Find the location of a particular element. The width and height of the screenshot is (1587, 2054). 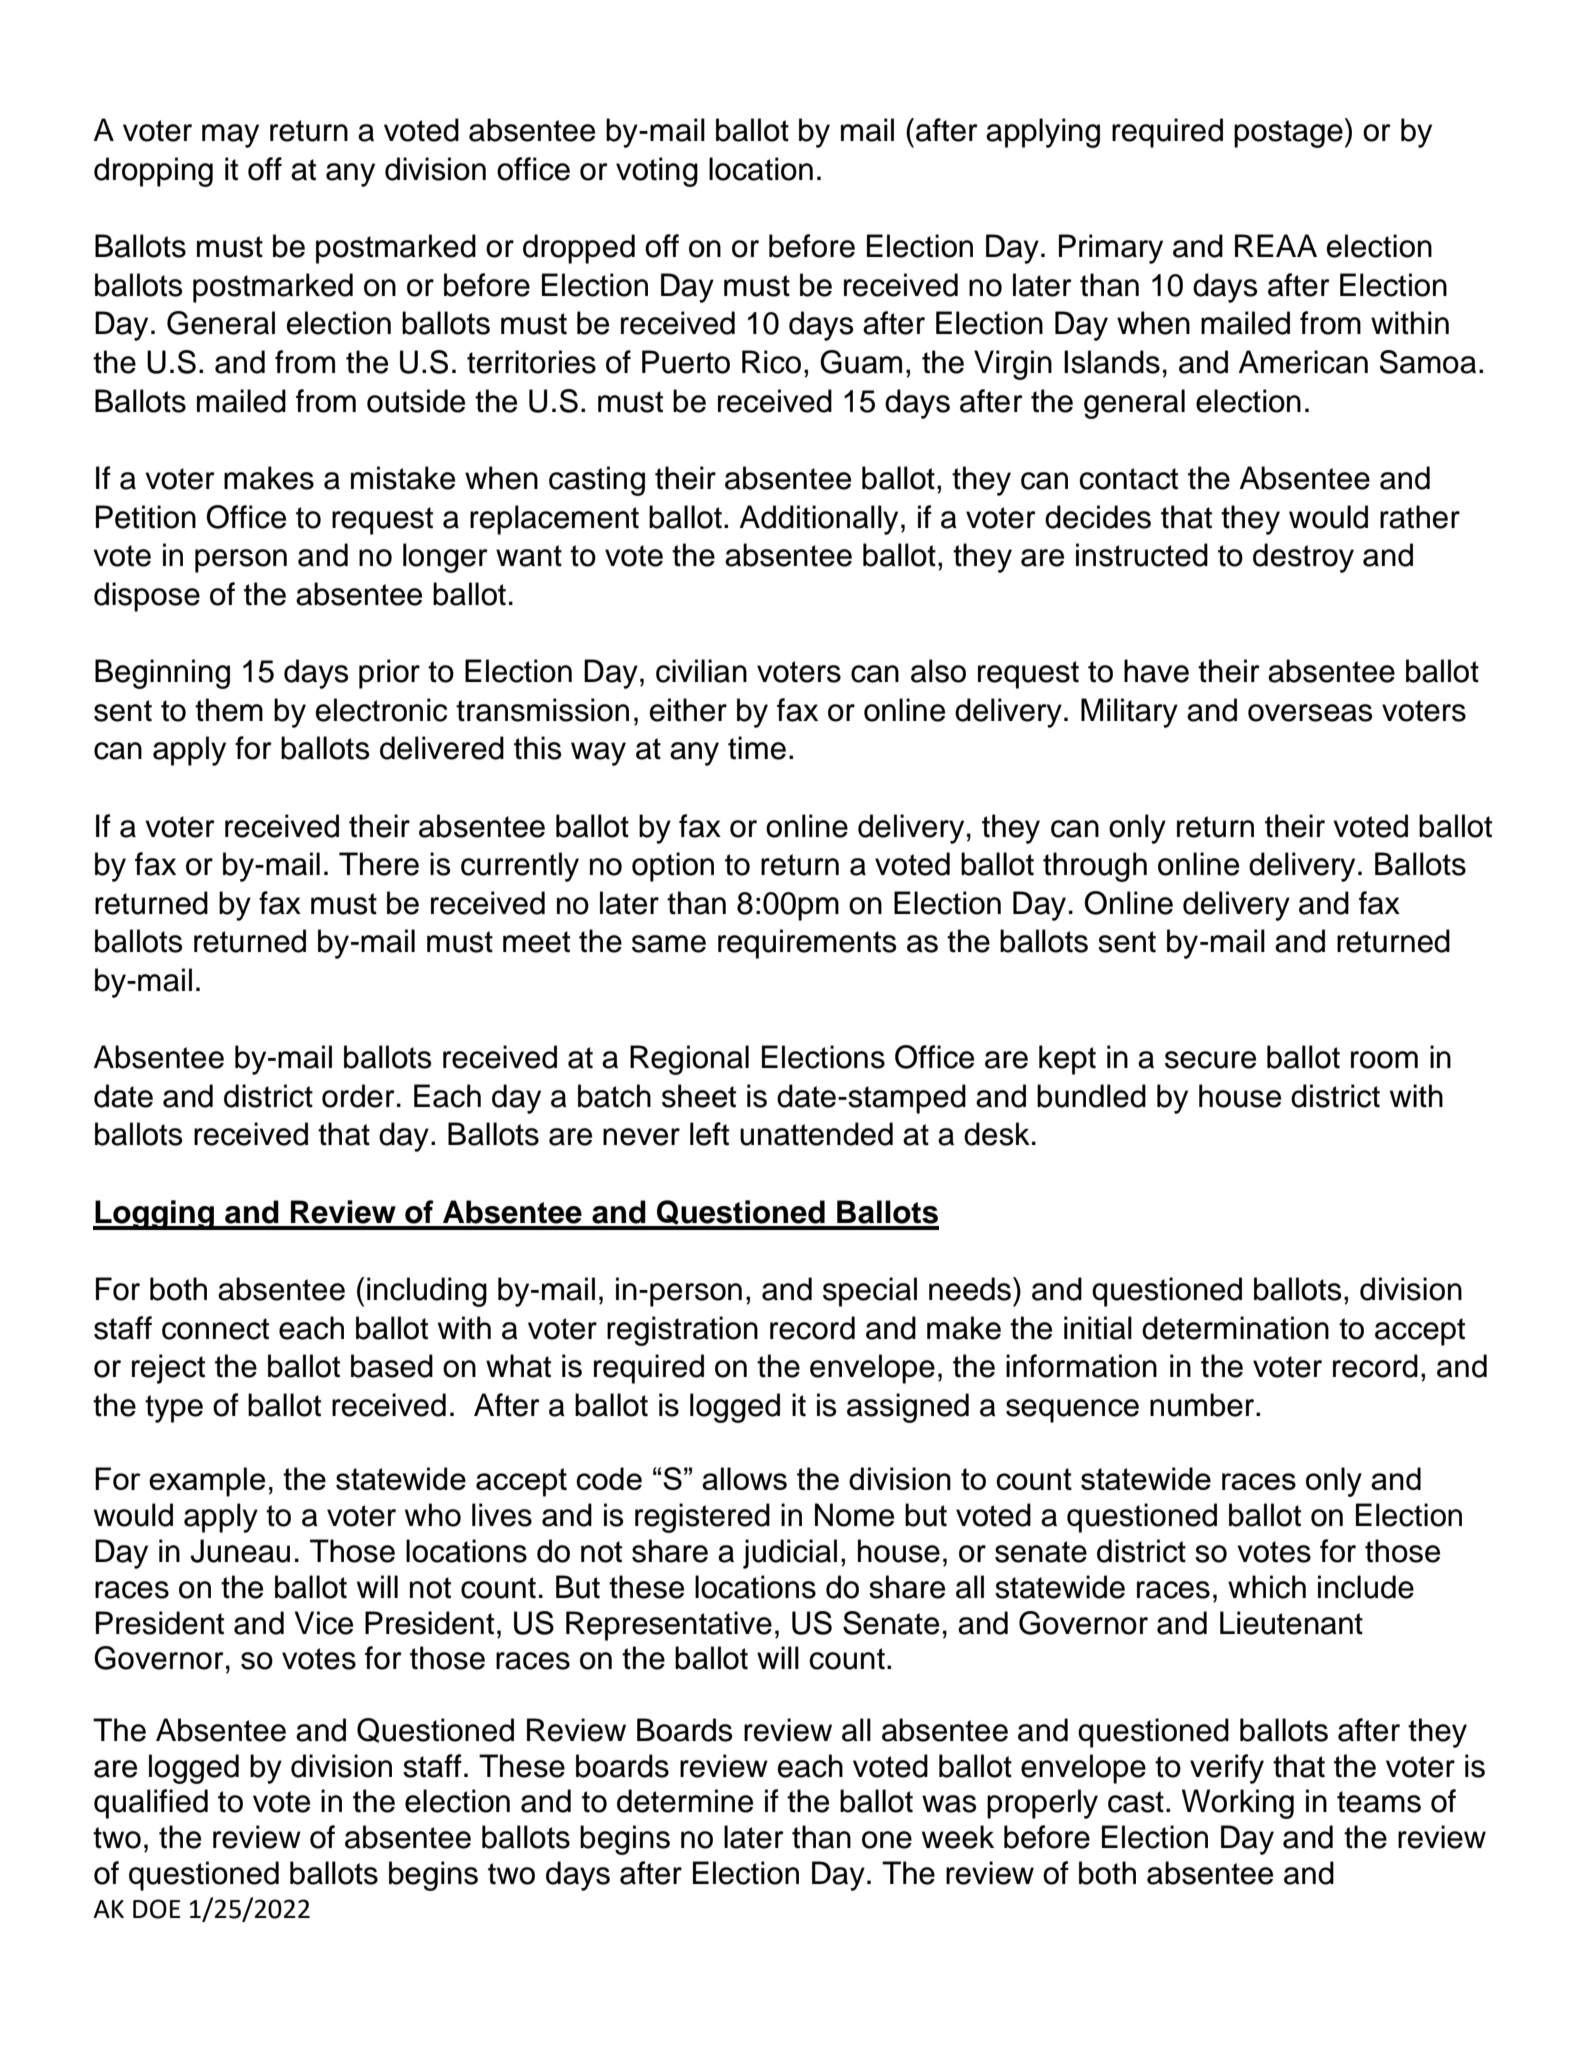

DOE is located at coordinates (156, 1909).
